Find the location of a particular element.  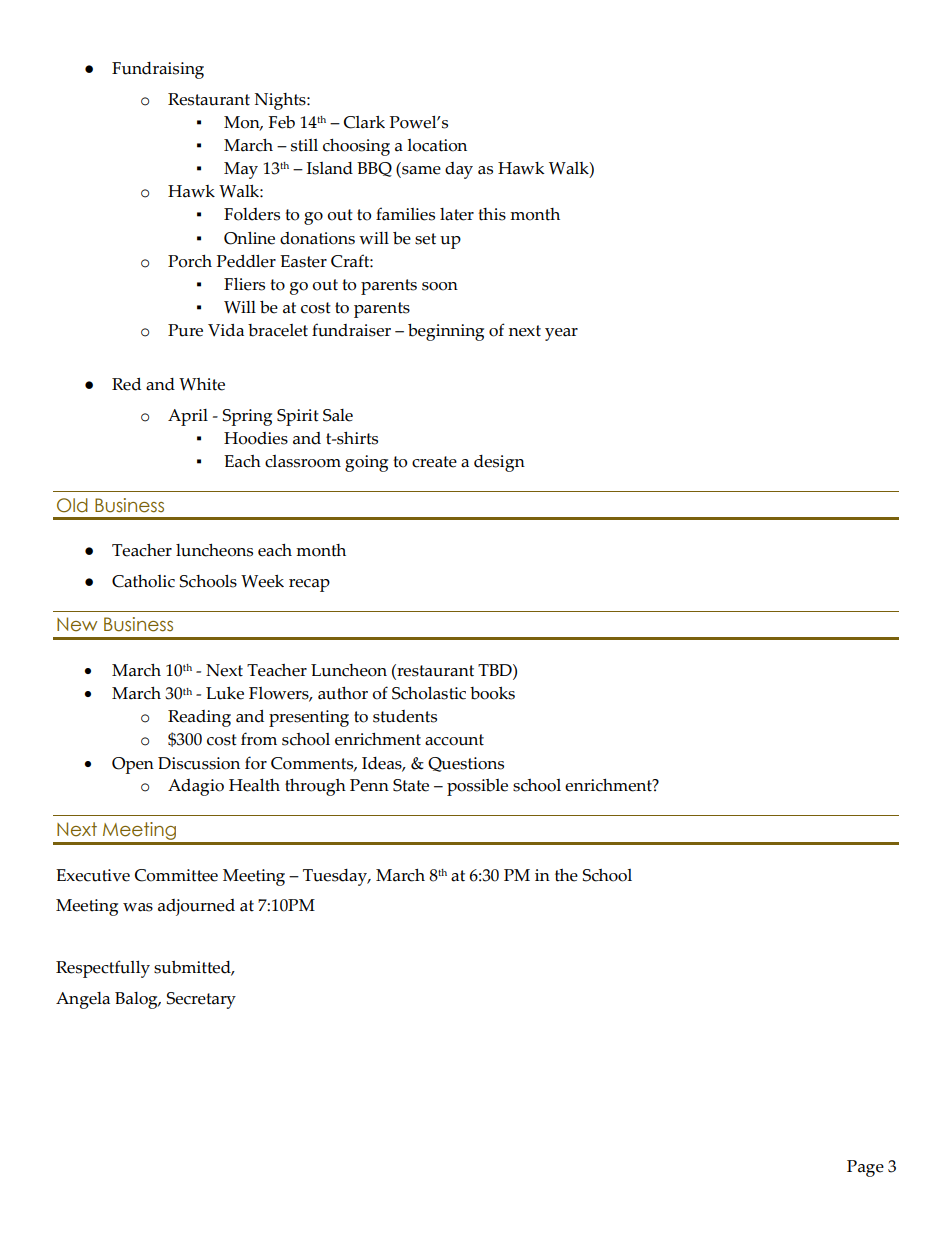

Secretary is located at coordinates (201, 1000).
